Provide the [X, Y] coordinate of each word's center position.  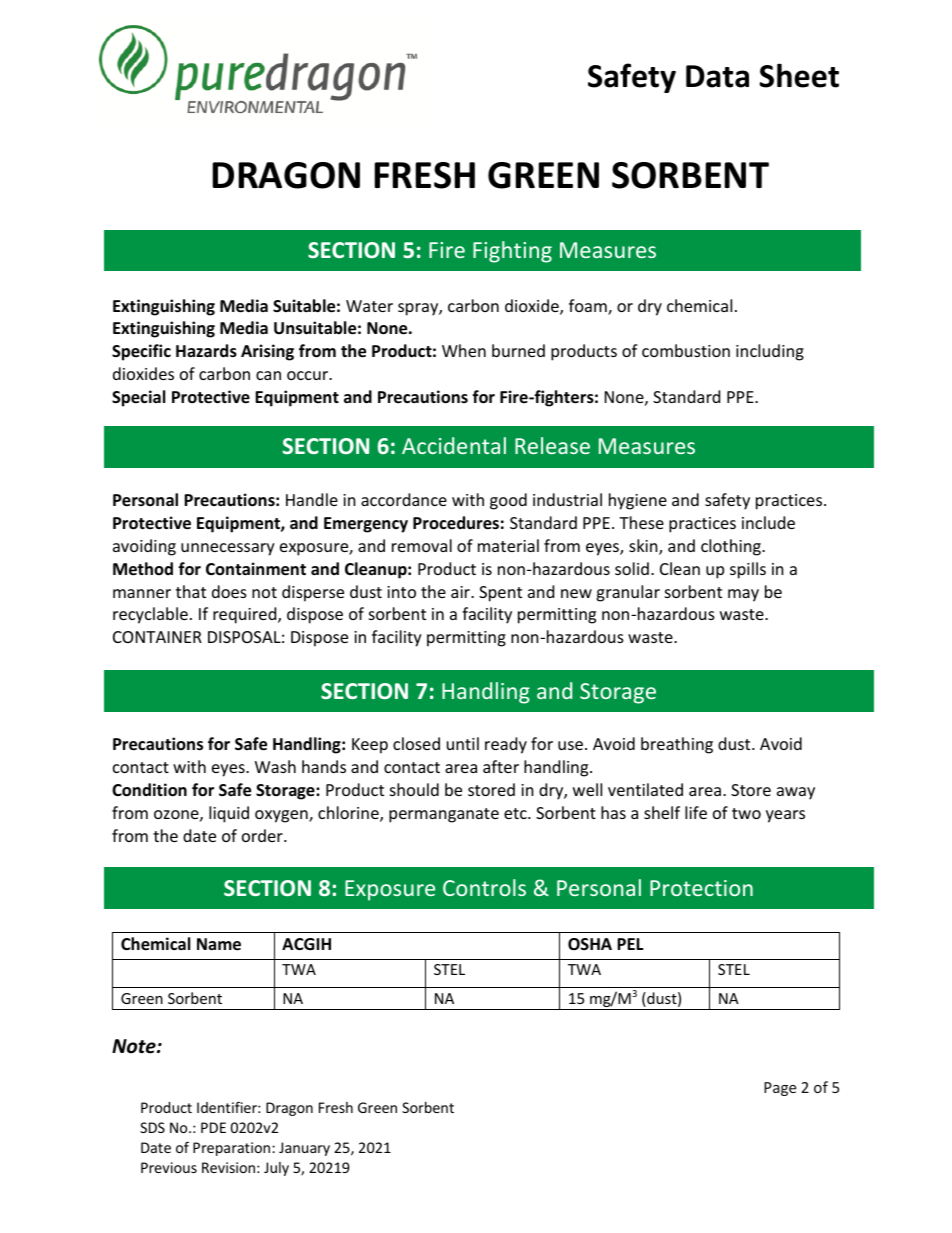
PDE [213, 1127]
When [464, 350]
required [246, 615]
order [263, 835]
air [461, 592]
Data [717, 76]
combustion [686, 350]
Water [369, 306]
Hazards [206, 351]
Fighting [512, 252]
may [743, 595]
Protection [701, 888]
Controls [484, 887]
